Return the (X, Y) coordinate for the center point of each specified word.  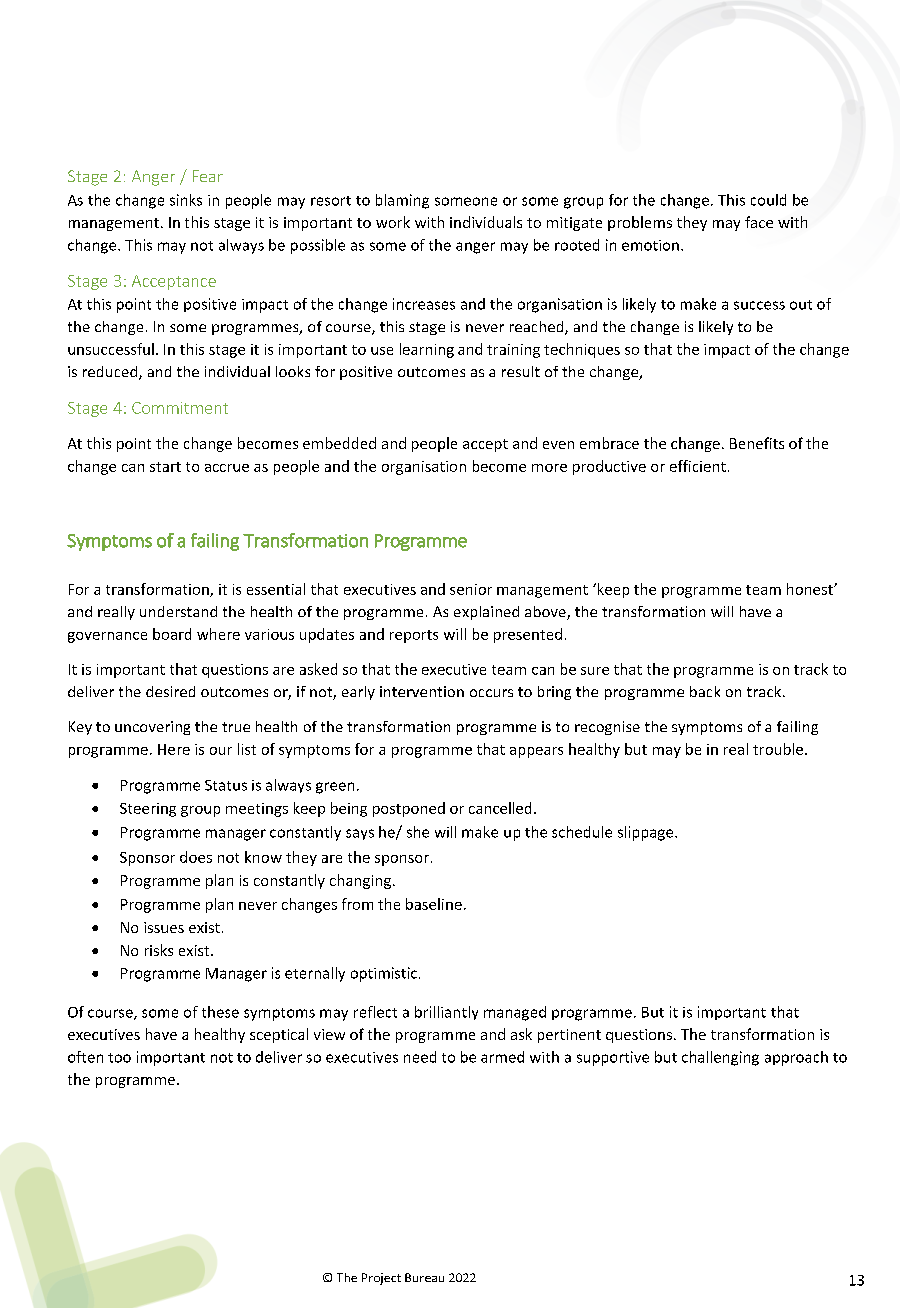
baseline (434, 904)
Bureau (424, 1277)
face (759, 222)
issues (164, 927)
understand (178, 611)
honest (811, 589)
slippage (647, 833)
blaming (402, 201)
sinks (186, 200)
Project (381, 1279)
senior (471, 589)
